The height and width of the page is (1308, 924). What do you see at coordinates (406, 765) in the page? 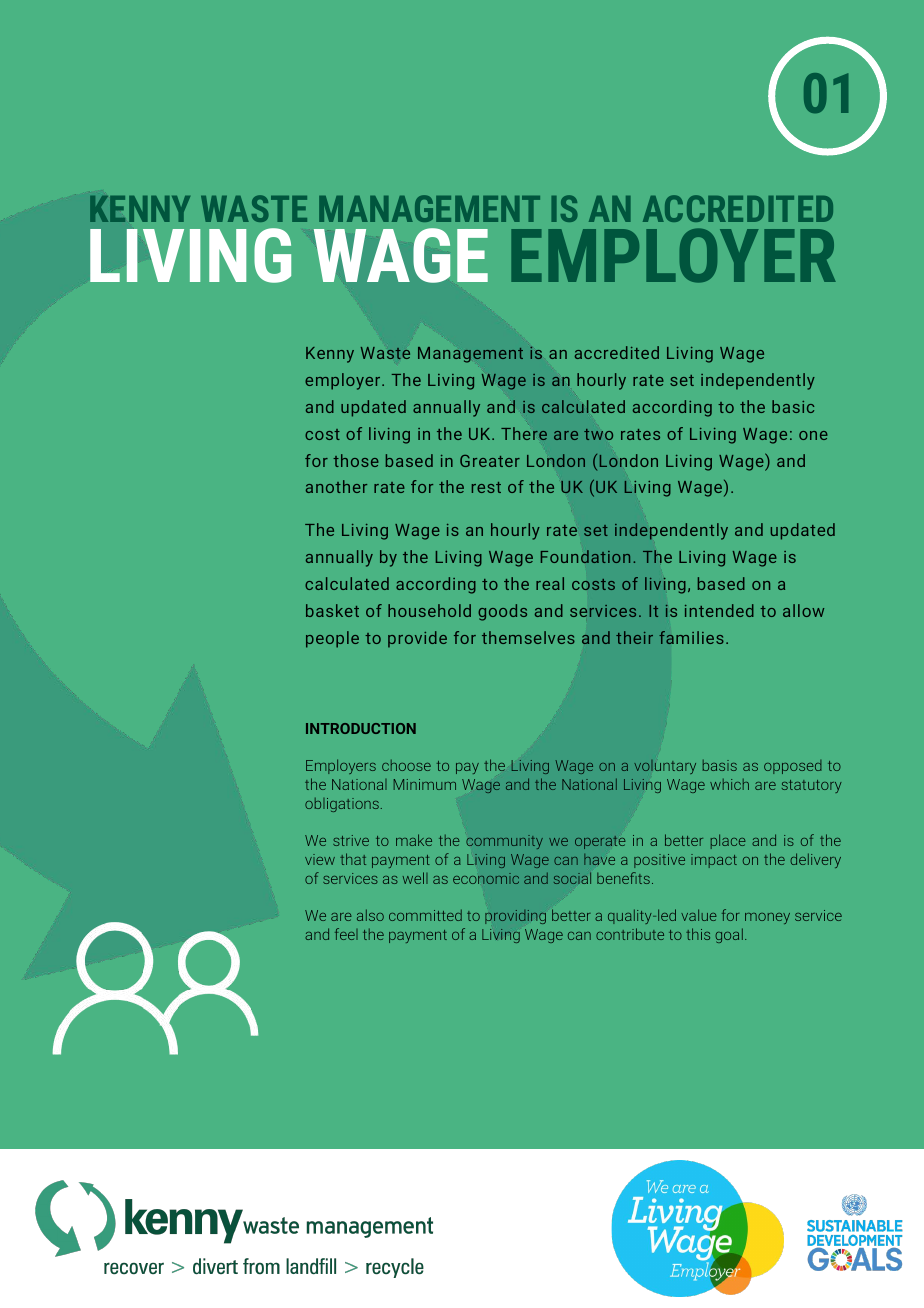
I see `choose` at bounding box center [406, 765].
